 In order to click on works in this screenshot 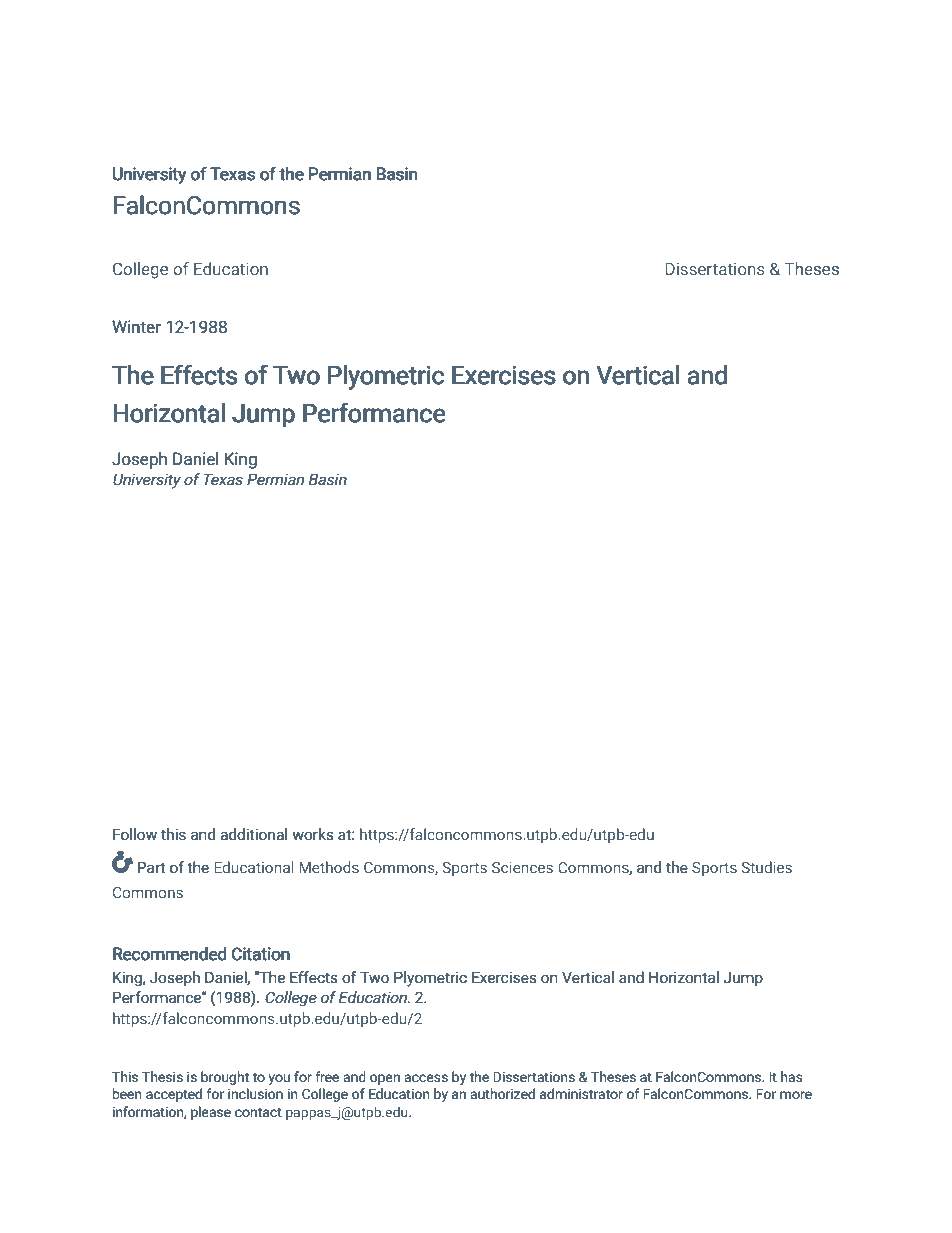, I will do `click(313, 834)`.
